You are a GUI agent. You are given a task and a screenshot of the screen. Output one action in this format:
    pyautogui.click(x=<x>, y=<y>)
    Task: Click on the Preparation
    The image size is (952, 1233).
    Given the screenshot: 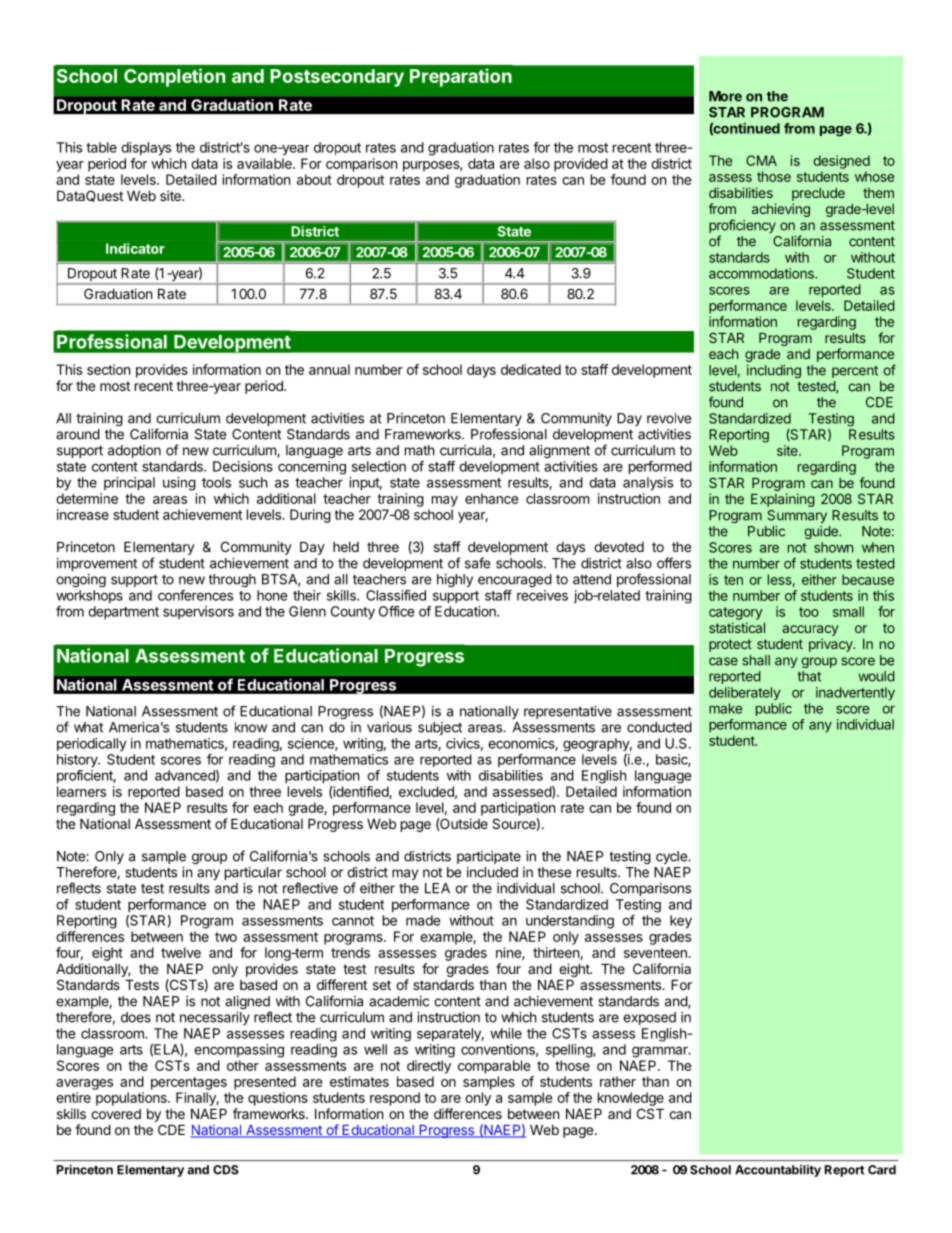 What is the action you would take?
    pyautogui.click(x=461, y=77)
